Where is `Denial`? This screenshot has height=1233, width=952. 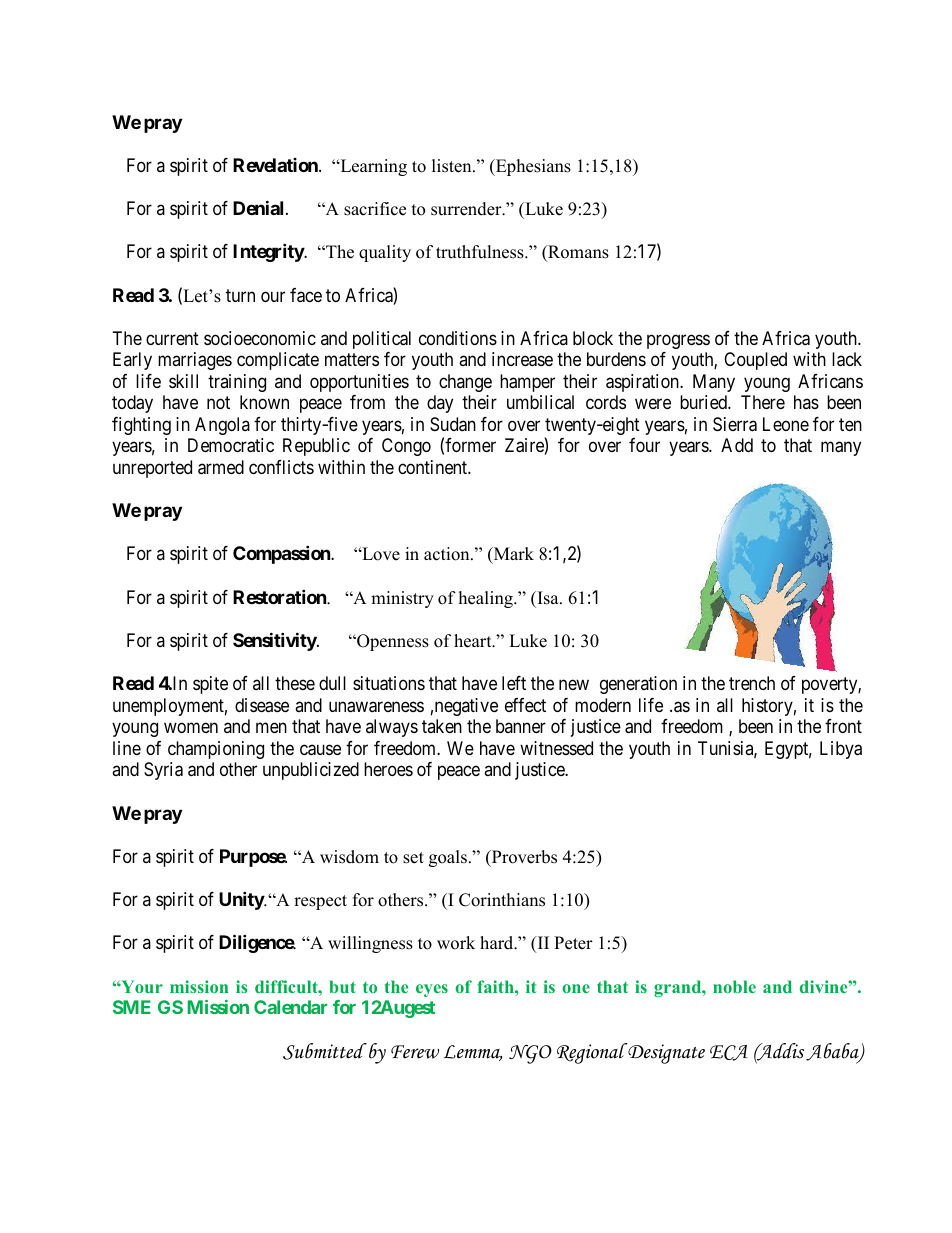 Denial is located at coordinates (260, 207).
